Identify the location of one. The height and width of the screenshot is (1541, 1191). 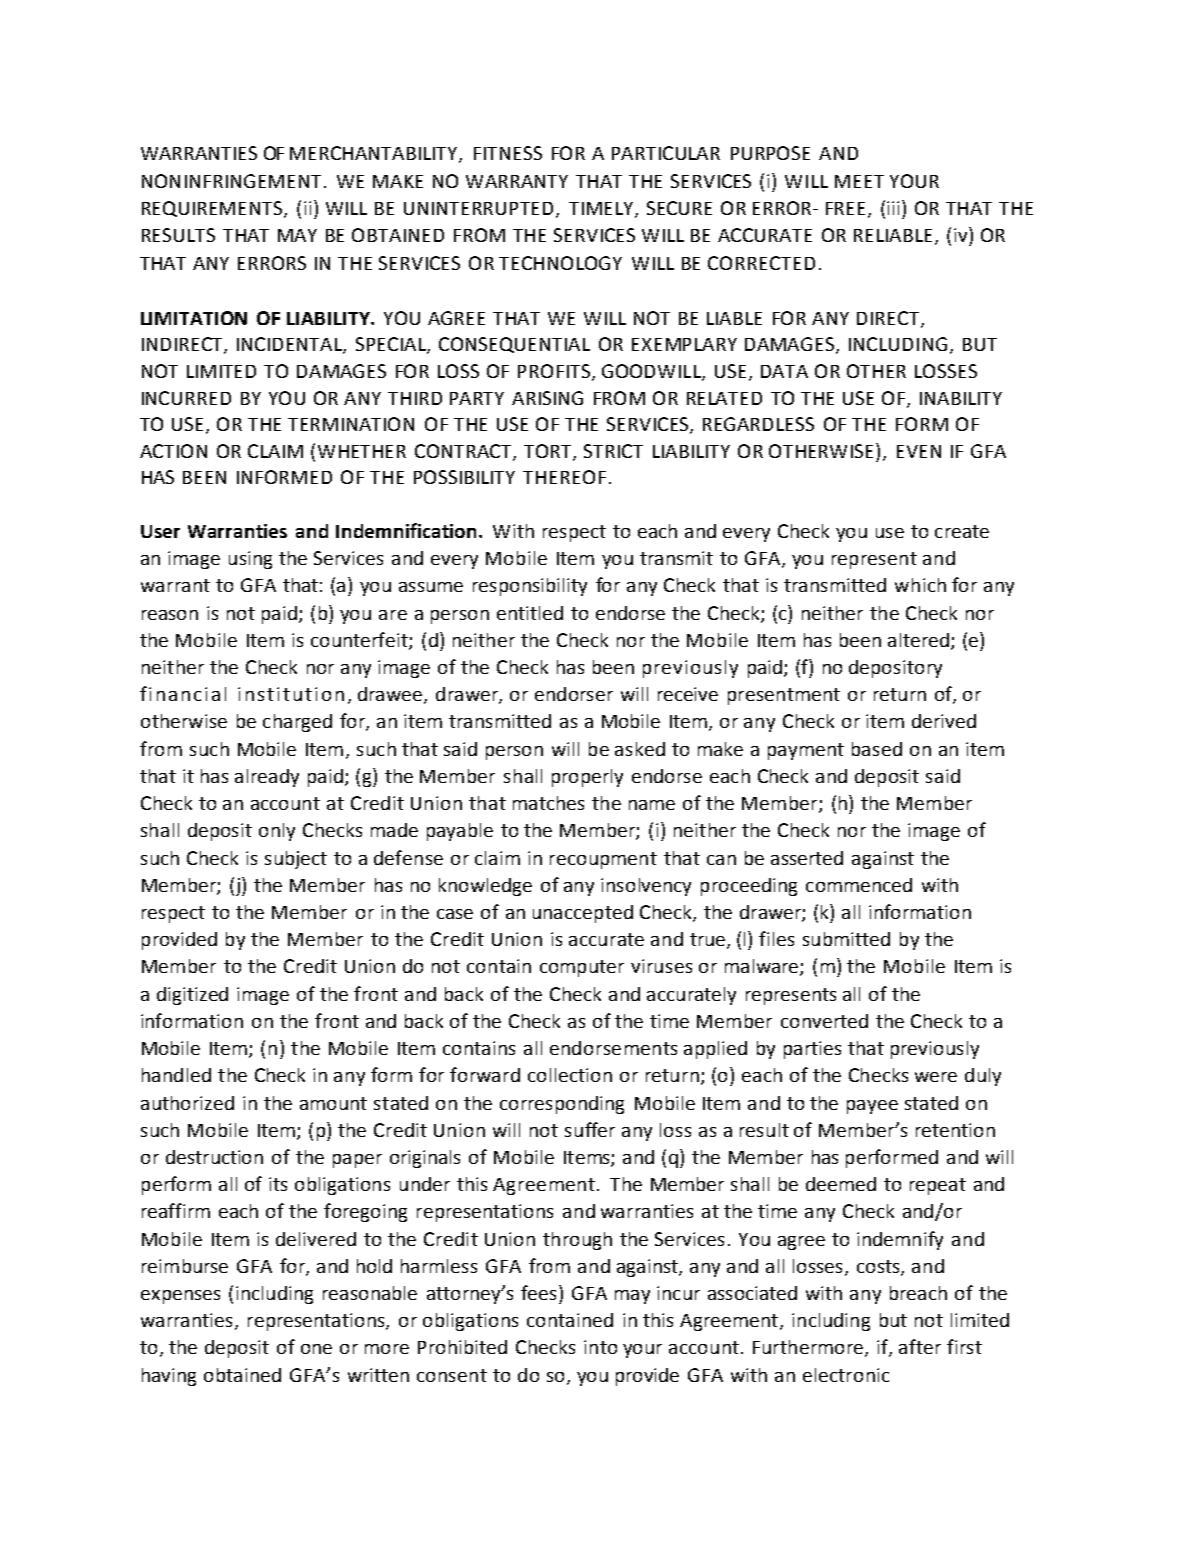
(316, 1349).
